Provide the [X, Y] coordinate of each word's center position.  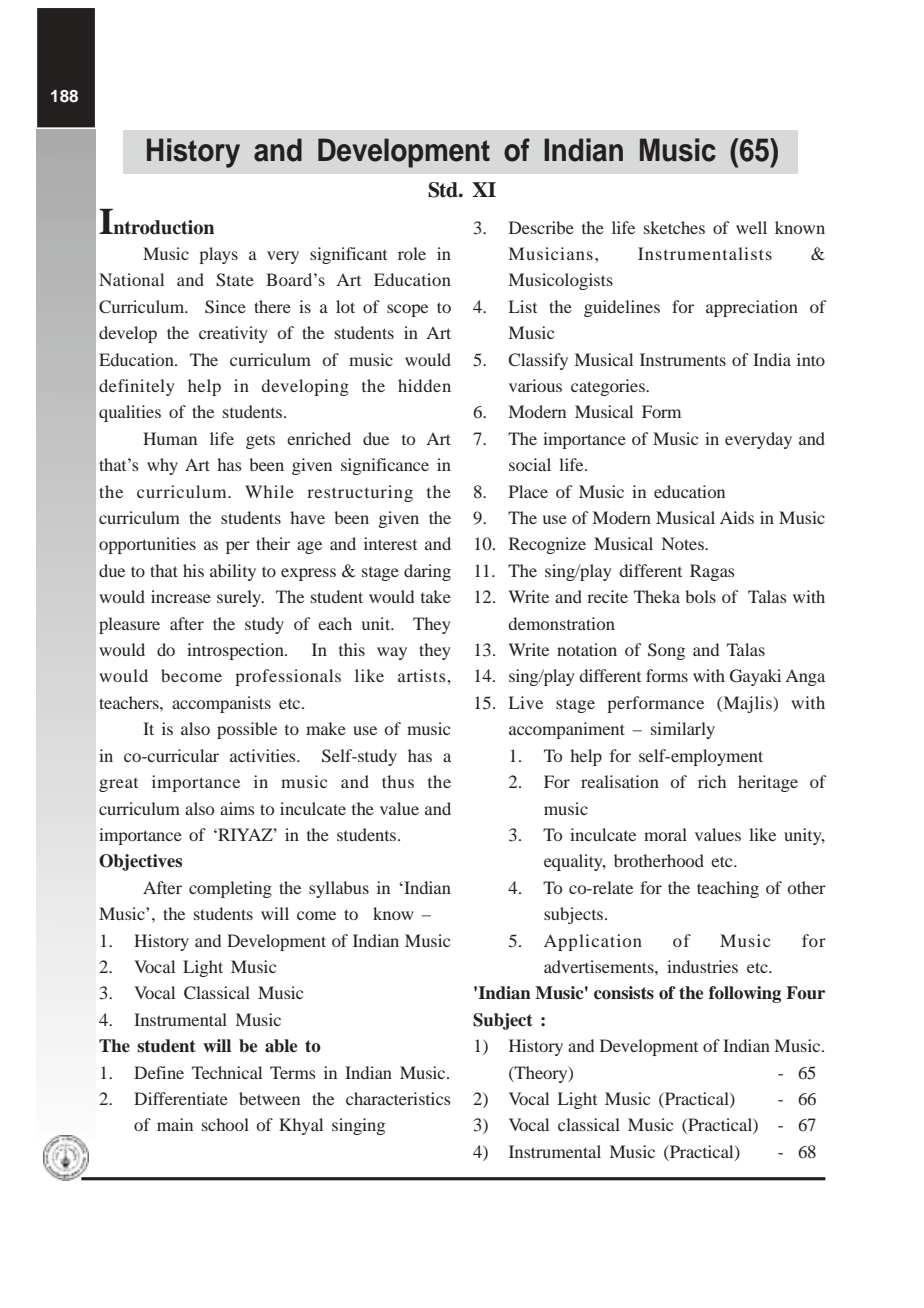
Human [170, 438]
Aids [737, 517]
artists [423, 675]
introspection [236, 651]
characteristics [398, 1098]
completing [230, 889]
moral [665, 834]
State [235, 280]
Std [444, 190]
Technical [227, 1072]
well [751, 227]
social [530, 464]
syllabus [339, 889]
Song [666, 651]
